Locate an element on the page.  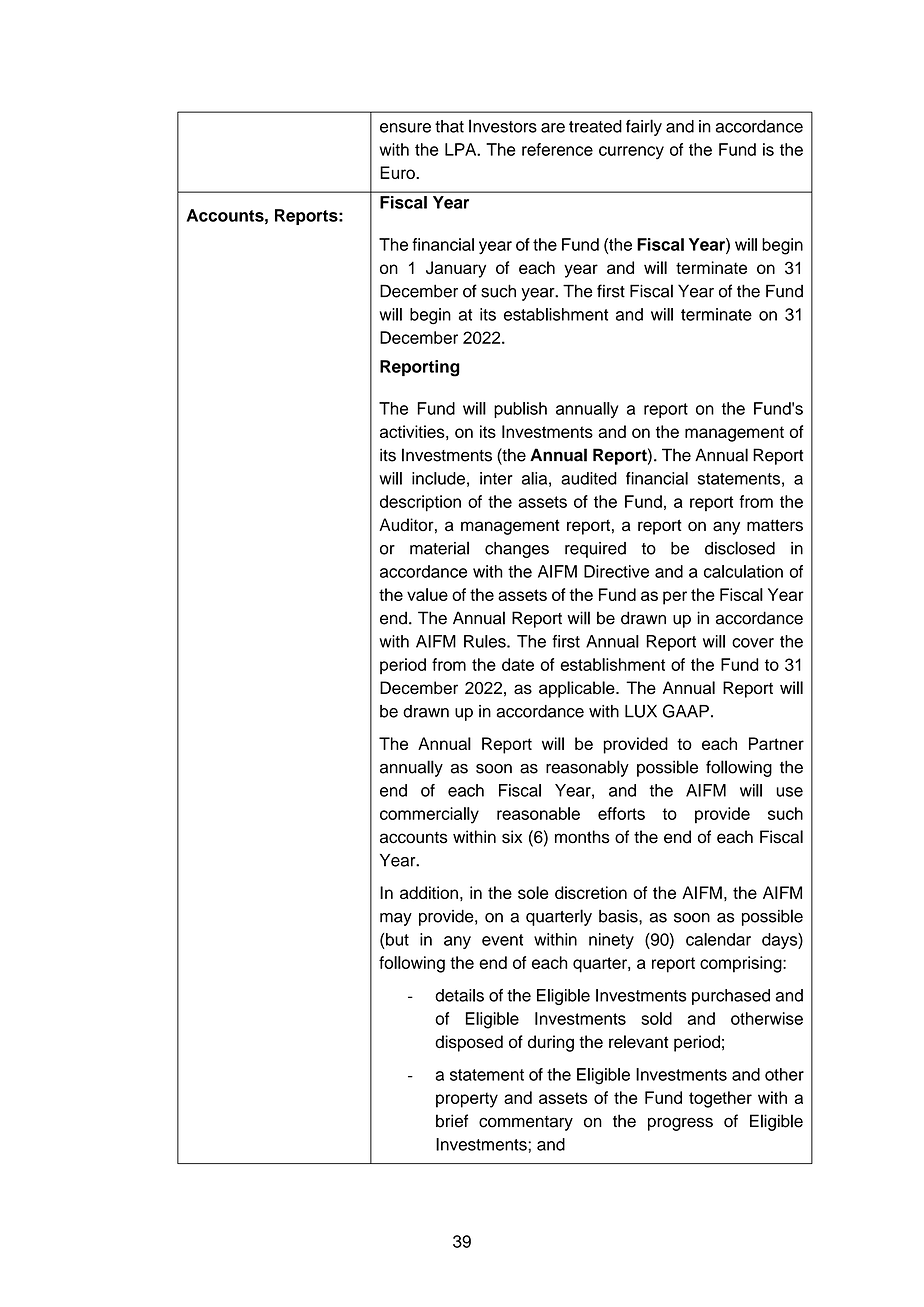
cover is located at coordinates (753, 643).
